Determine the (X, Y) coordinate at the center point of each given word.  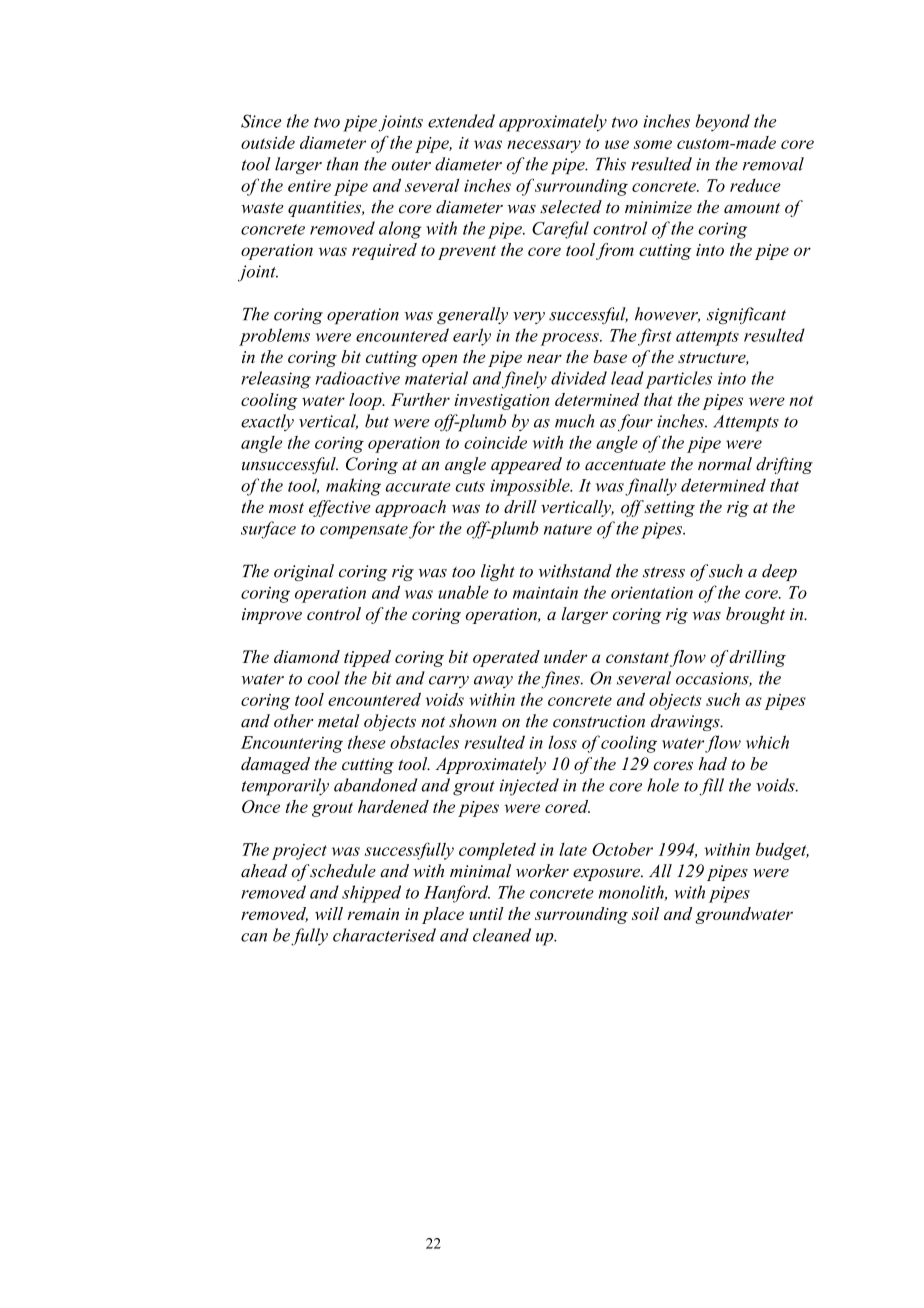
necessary (544, 146)
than (342, 164)
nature (568, 529)
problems (274, 337)
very (529, 318)
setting (669, 509)
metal (339, 721)
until (486, 913)
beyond (722, 123)
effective (339, 508)
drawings (686, 722)
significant (746, 316)
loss (562, 742)
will (329, 913)
